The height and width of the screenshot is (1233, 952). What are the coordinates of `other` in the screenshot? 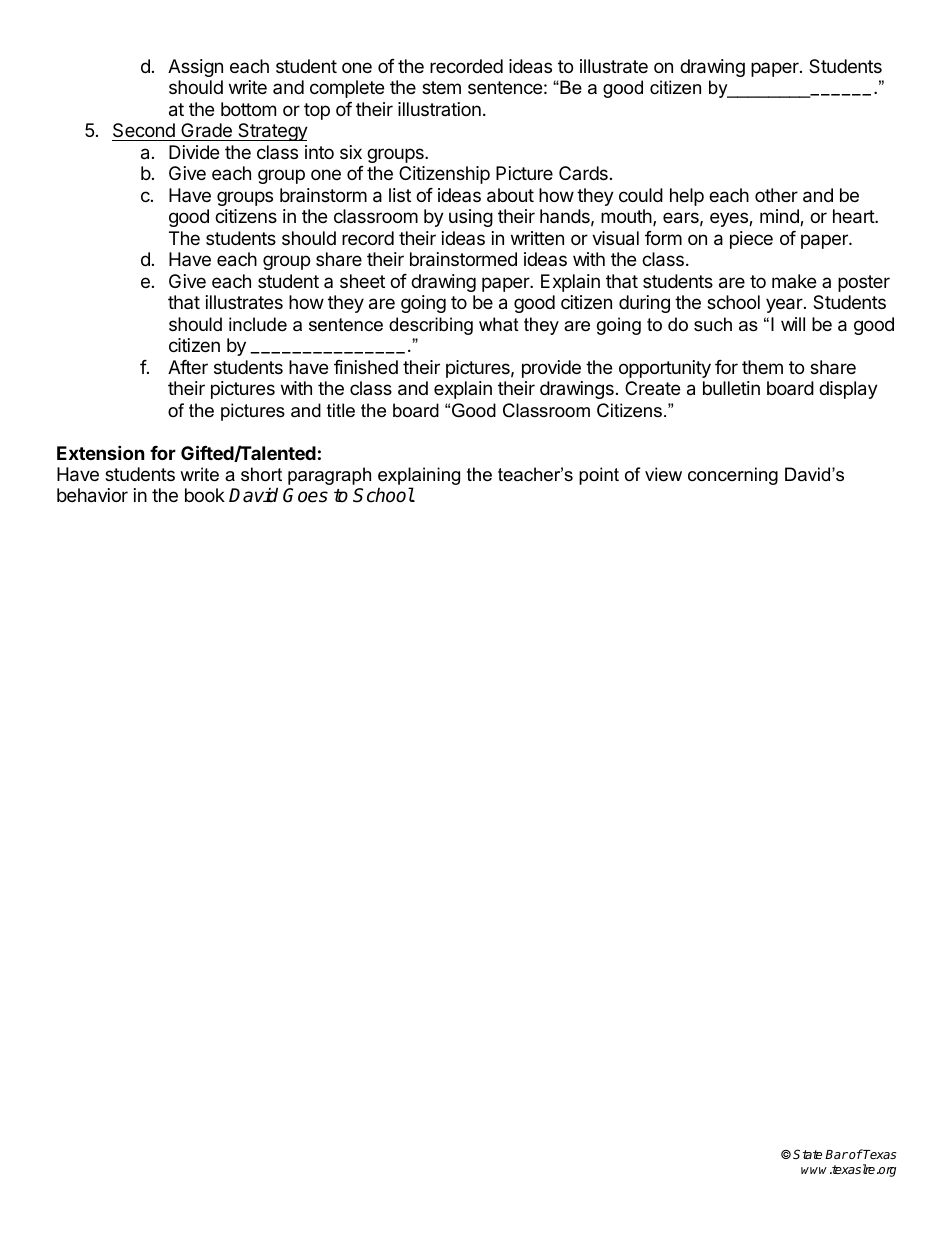 It's located at (776, 195).
